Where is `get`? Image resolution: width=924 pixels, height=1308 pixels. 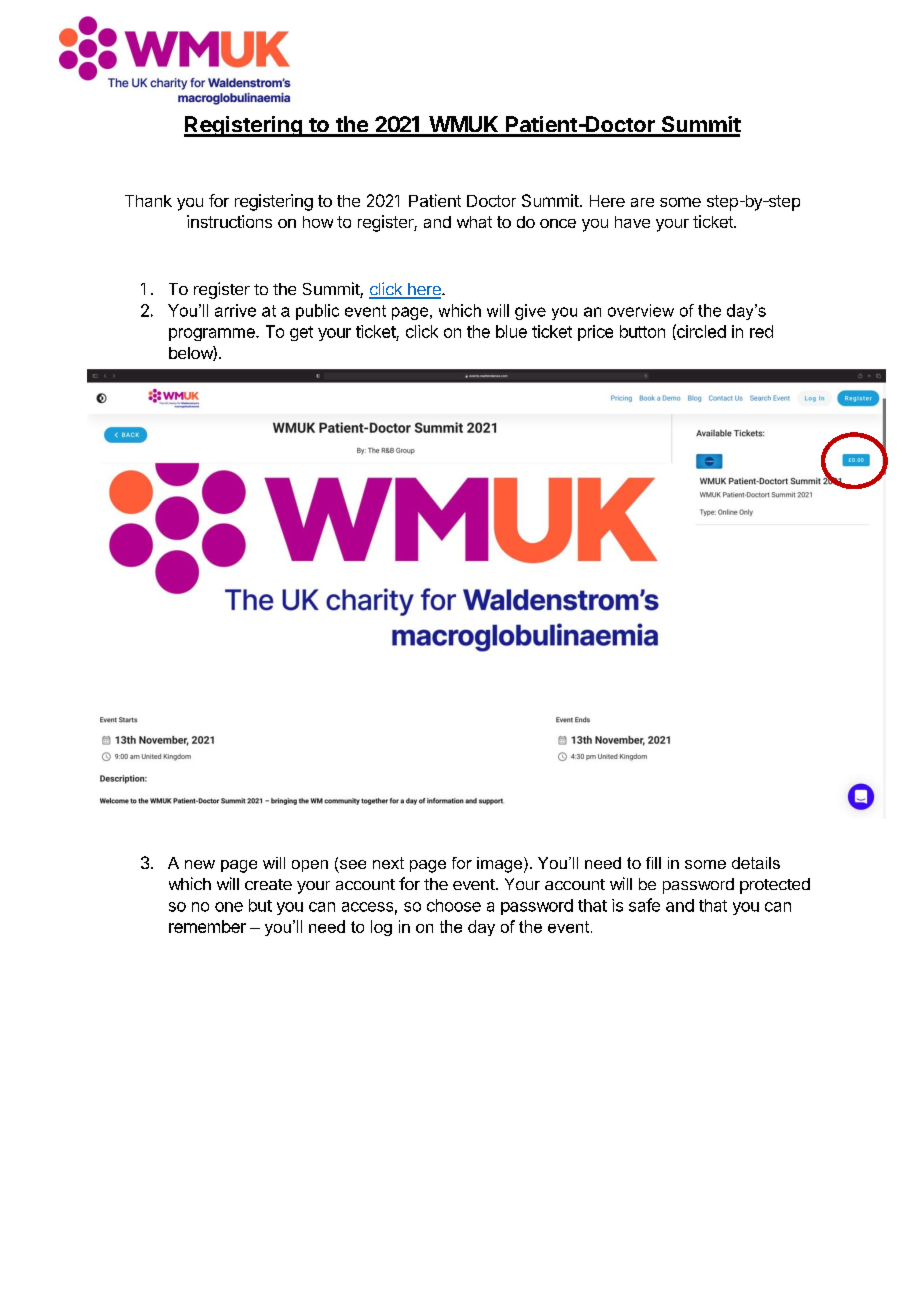
get is located at coordinates (301, 333).
